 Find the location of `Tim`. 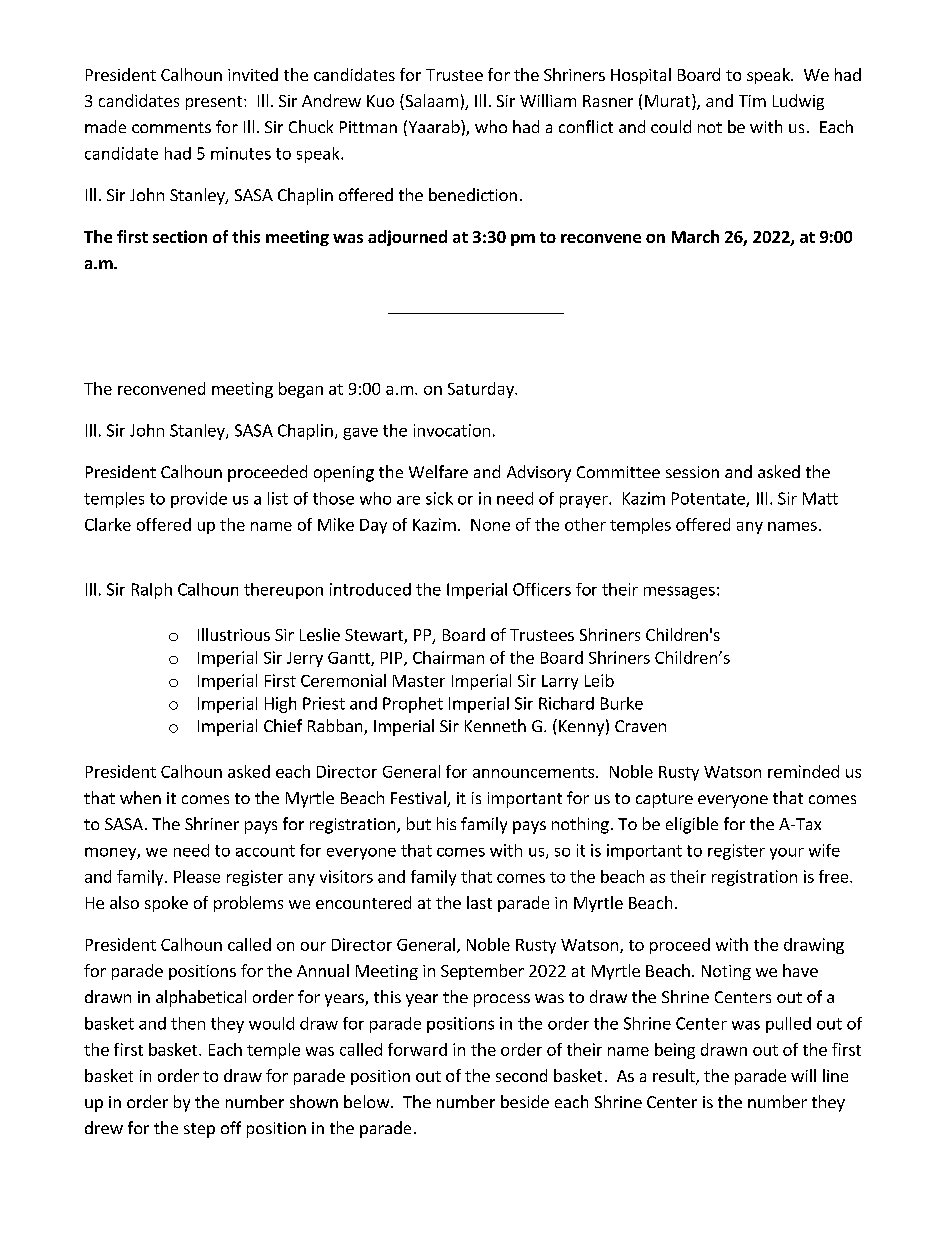

Tim is located at coordinates (752, 101).
